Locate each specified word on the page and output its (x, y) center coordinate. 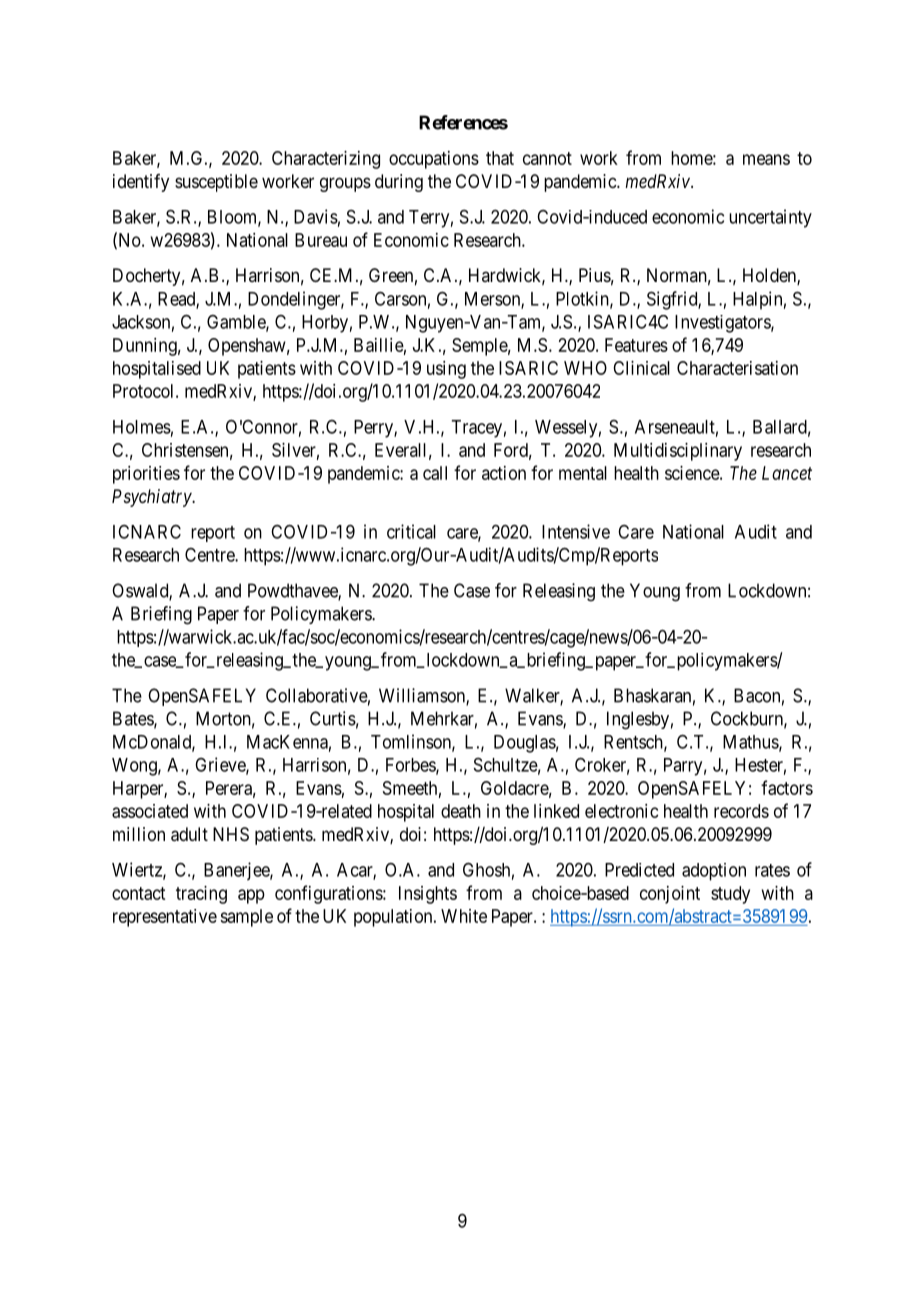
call (435, 473)
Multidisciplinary (678, 452)
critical (411, 531)
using (446, 370)
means (766, 159)
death (461, 811)
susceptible (216, 183)
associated (150, 811)
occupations (434, 160)
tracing (201, 895)
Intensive (576, 531)
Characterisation (737, 368)
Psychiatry (152, 498)
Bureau (321, 240)
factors (787, 787)
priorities (146, 475)
